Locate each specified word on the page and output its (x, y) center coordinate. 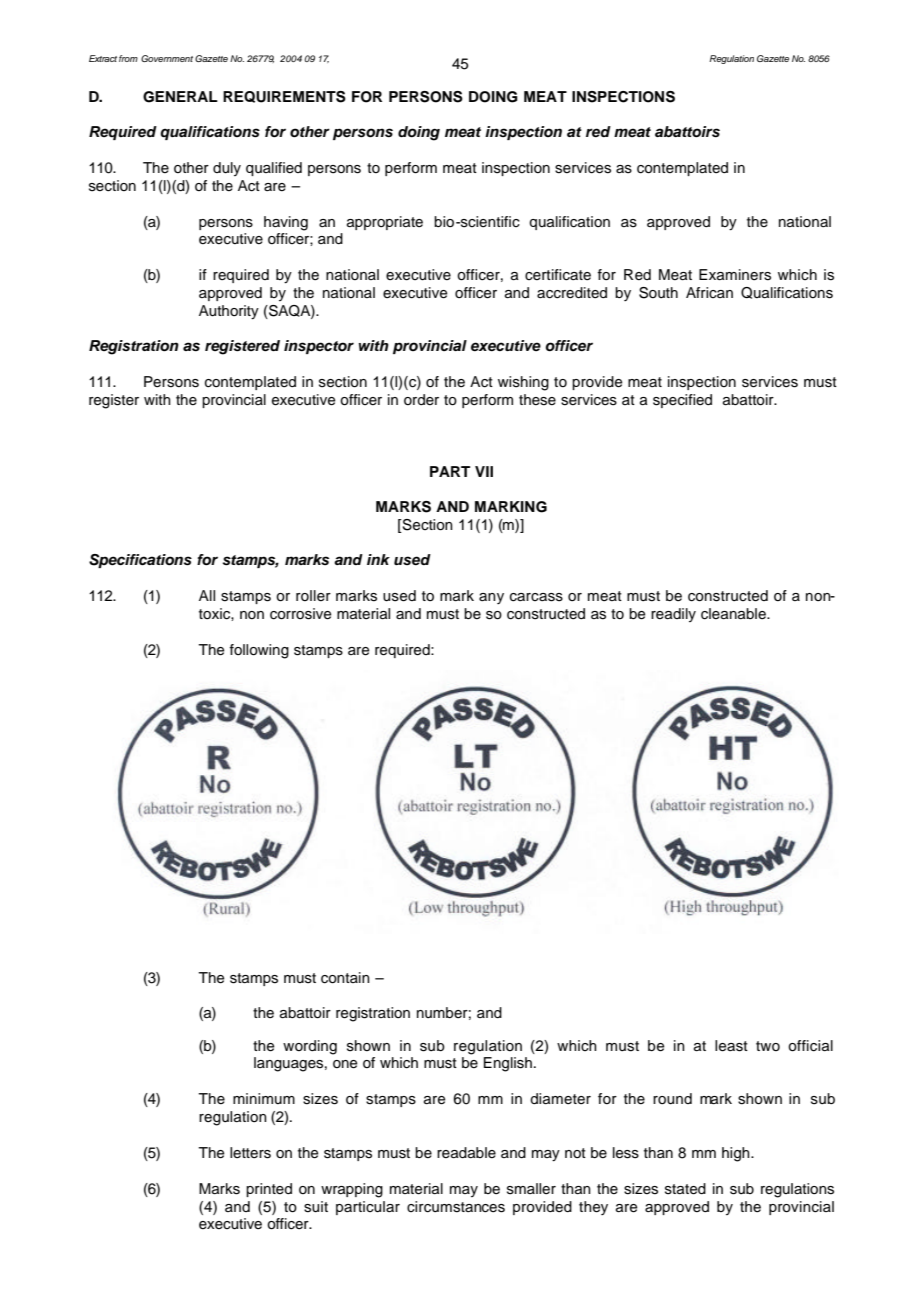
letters (250, 1153)
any (491, 598)
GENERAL (180, 97)
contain (345, 978)
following (259, 651)
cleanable (734, 614)
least (731, 1046)
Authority (229, 312)
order (421, 399)
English (508, 1064)
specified (682, 401)
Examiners (735, 275)
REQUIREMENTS (284, 97)
